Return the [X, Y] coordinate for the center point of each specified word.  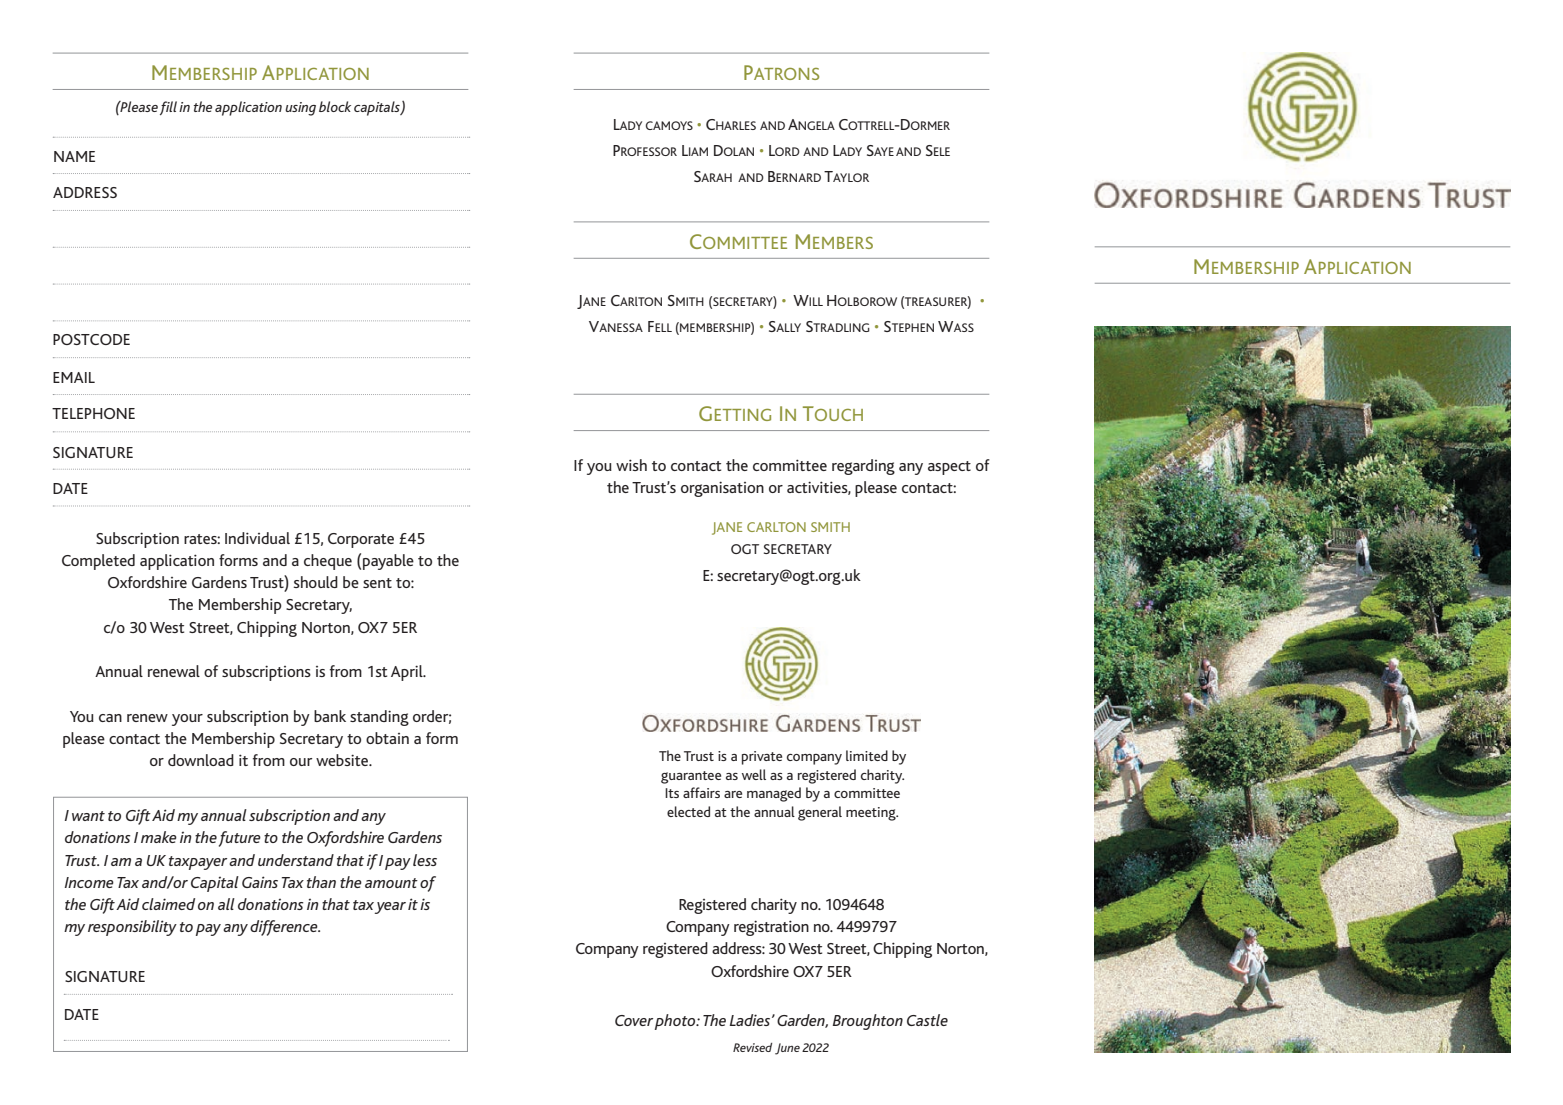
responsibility [132, 928]
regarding [863, 467]
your [187, 720]
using [300, 109]
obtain [387, 738]
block [335, 106]
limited [867, 755]
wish [631, 465]
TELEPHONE [93, 413]
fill [168, 108]
